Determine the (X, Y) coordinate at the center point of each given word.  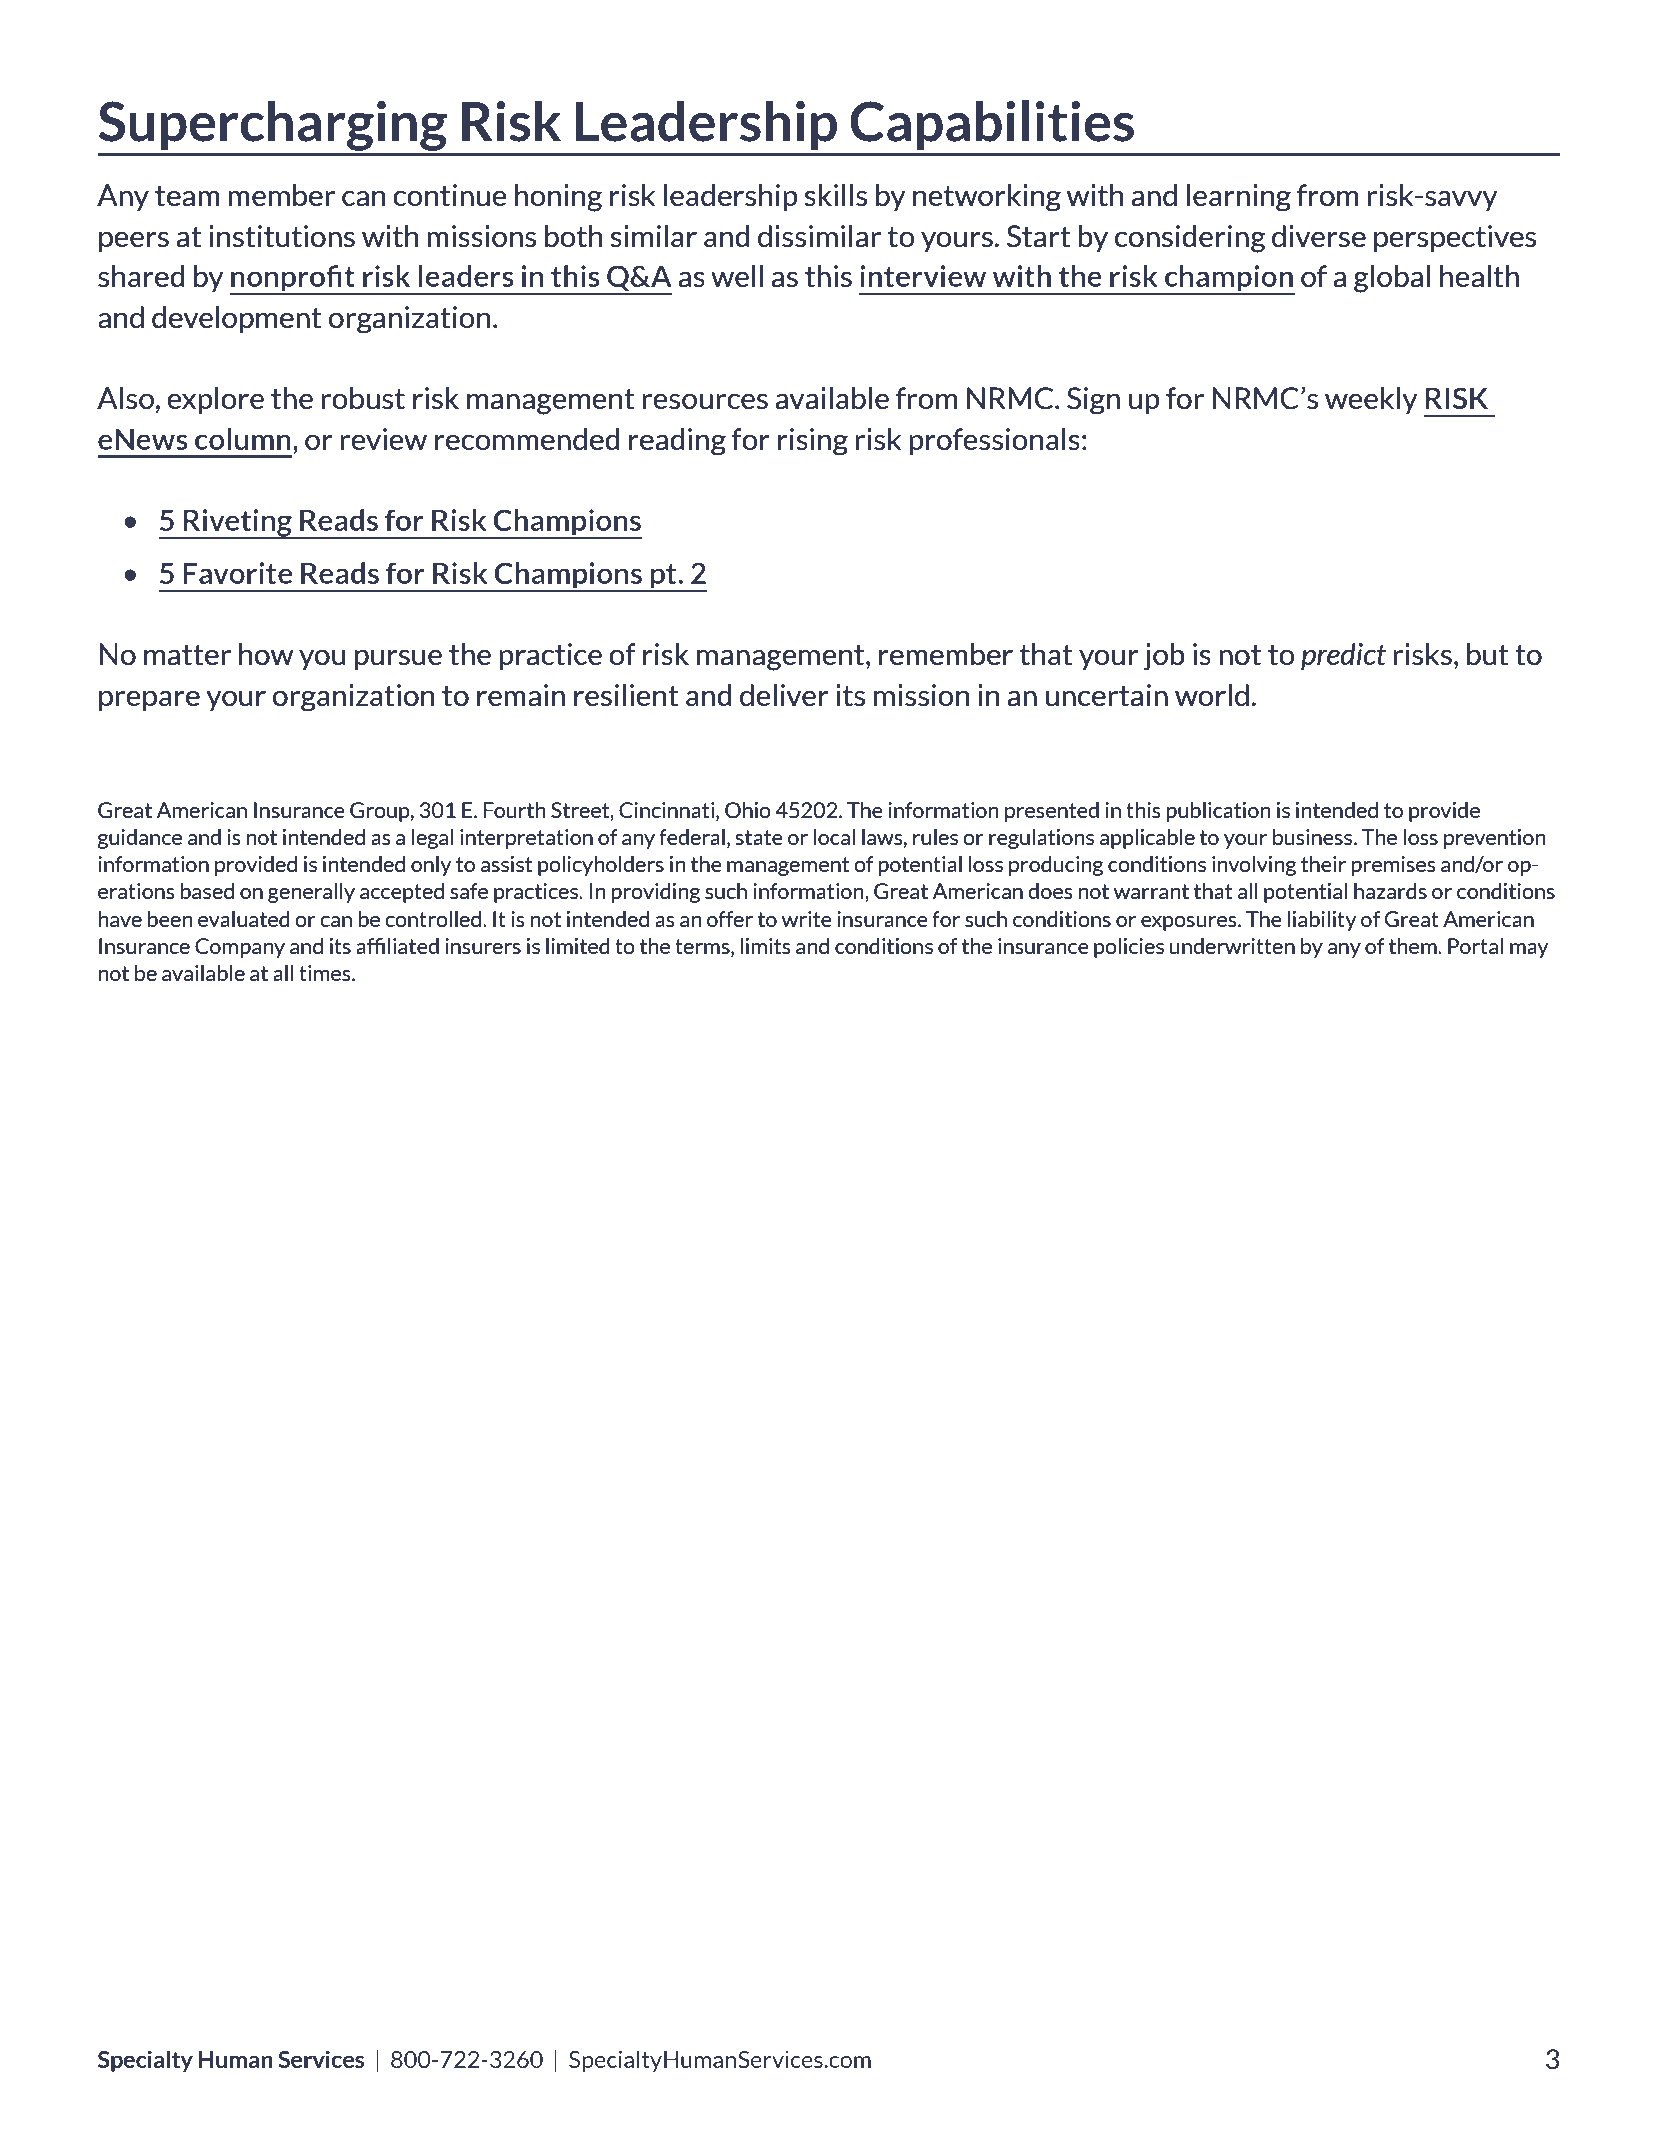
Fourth (514, 810)
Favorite (237, 573)
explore (215, 400)
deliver (784, 695)
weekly (1371, 400)
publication (1218, 812)
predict (1343, 656)
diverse (1319, 236)
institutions (282, 236)
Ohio (748, 810)
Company (240, 948)
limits (765, 946)
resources (705, 402)
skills (835, 195)
